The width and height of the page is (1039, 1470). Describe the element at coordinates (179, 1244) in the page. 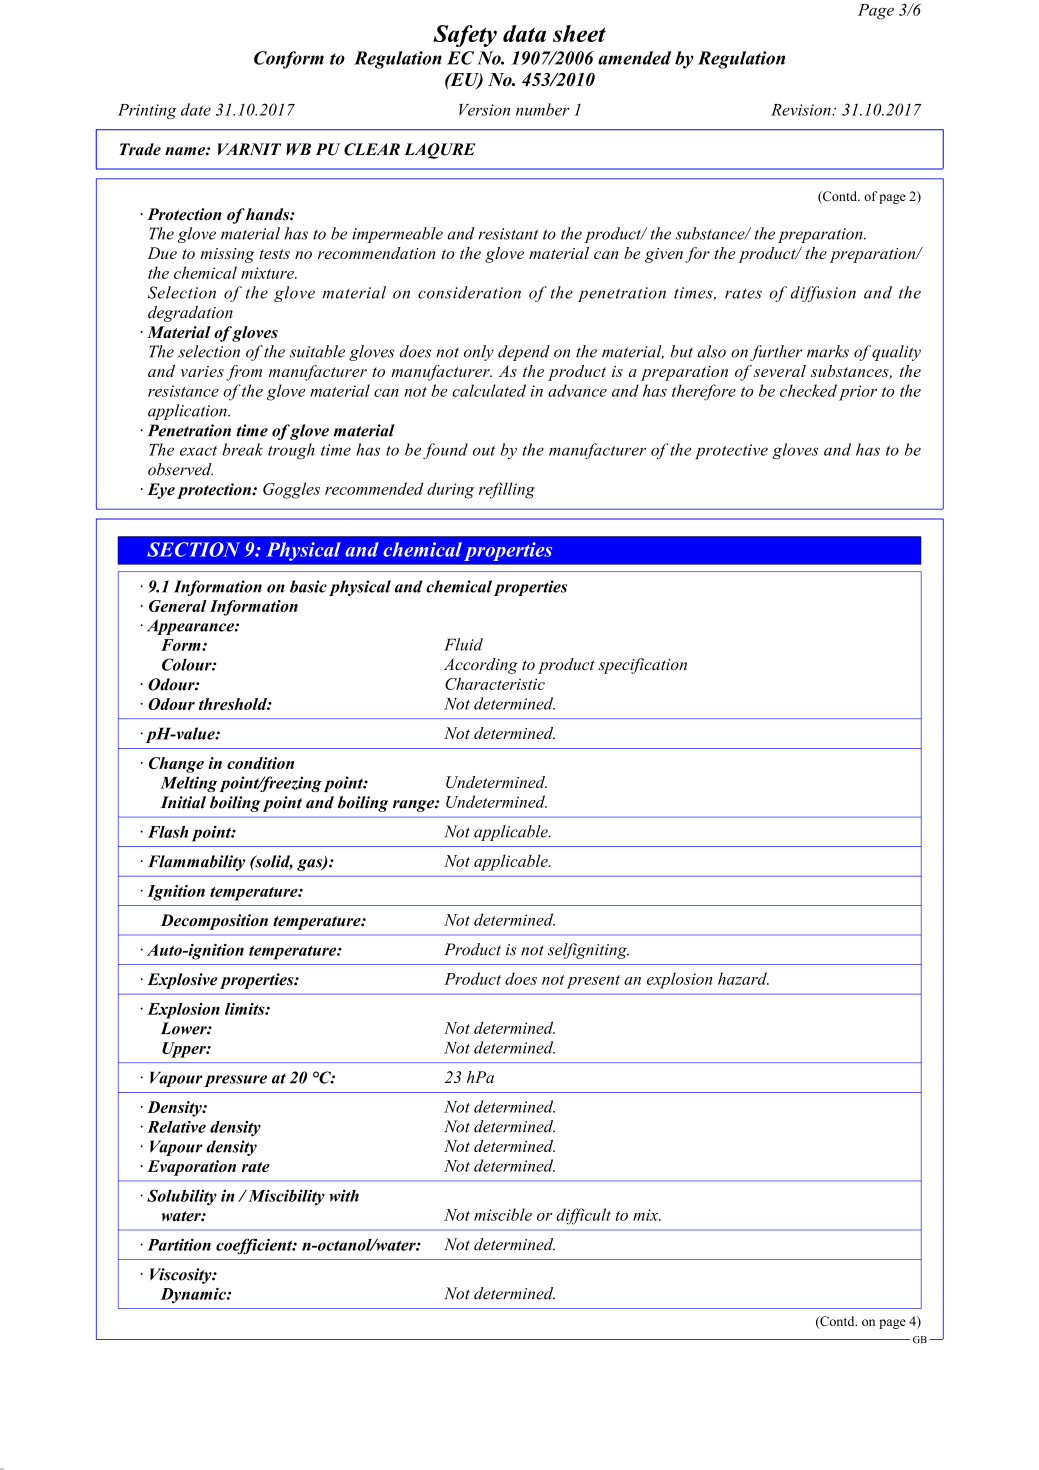

I see `Partition` at that location.
